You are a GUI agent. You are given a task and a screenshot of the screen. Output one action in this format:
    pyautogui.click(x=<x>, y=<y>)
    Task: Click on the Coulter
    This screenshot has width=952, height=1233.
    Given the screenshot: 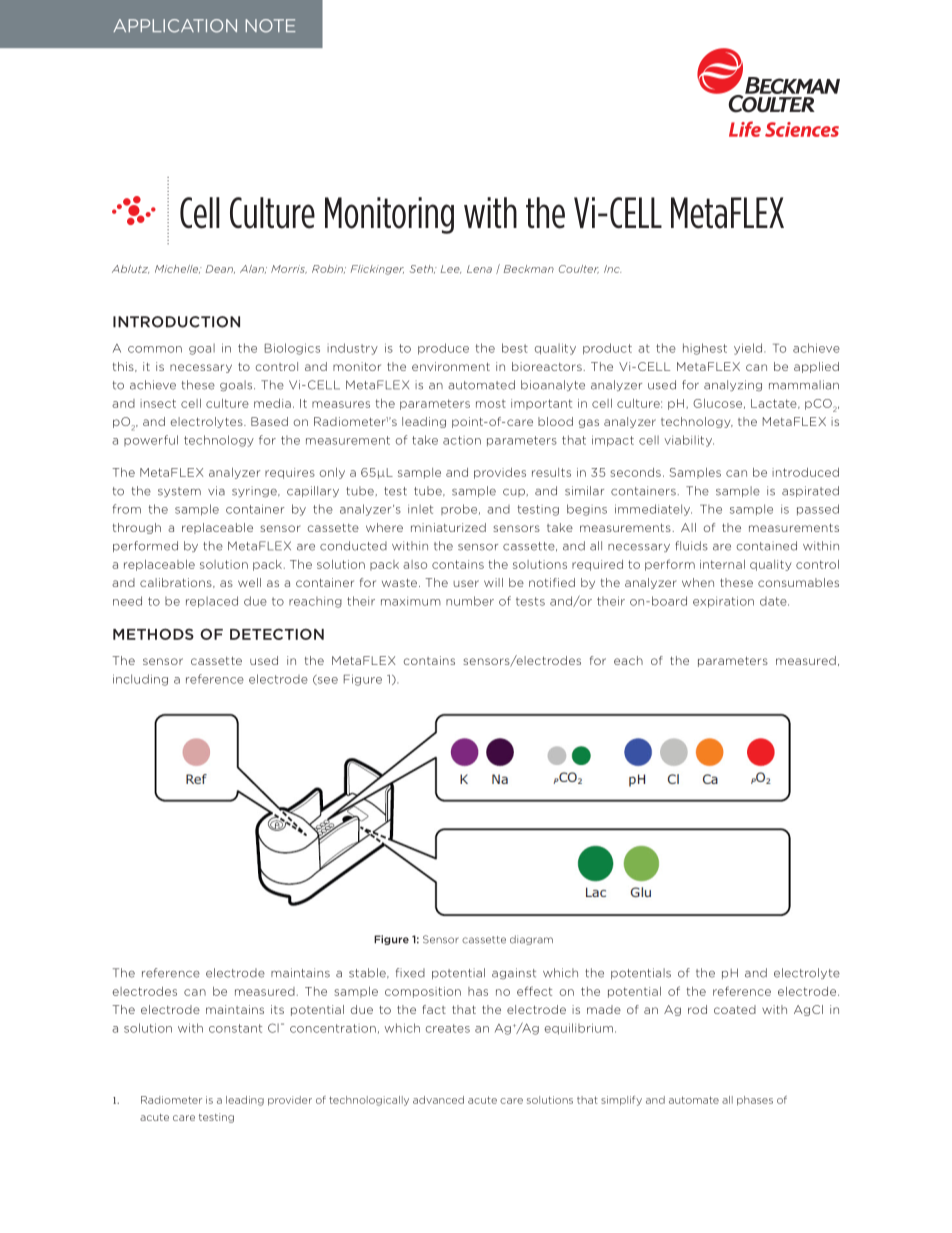 What is the action you would take?
    pyautogui.click(x=579, y=269)
